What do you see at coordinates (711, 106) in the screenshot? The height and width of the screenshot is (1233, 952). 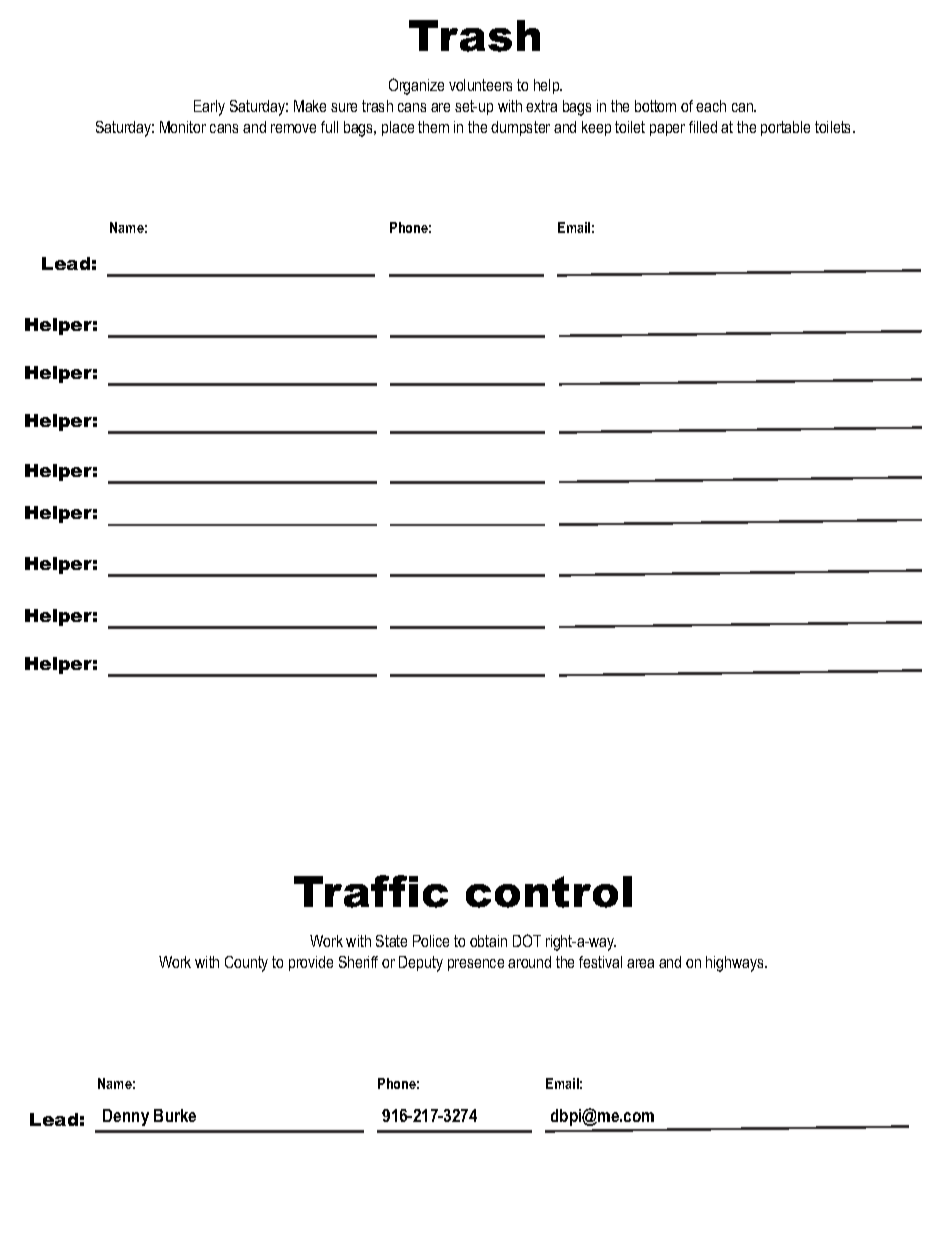 I see `each` at bounding box center [711, 106].
